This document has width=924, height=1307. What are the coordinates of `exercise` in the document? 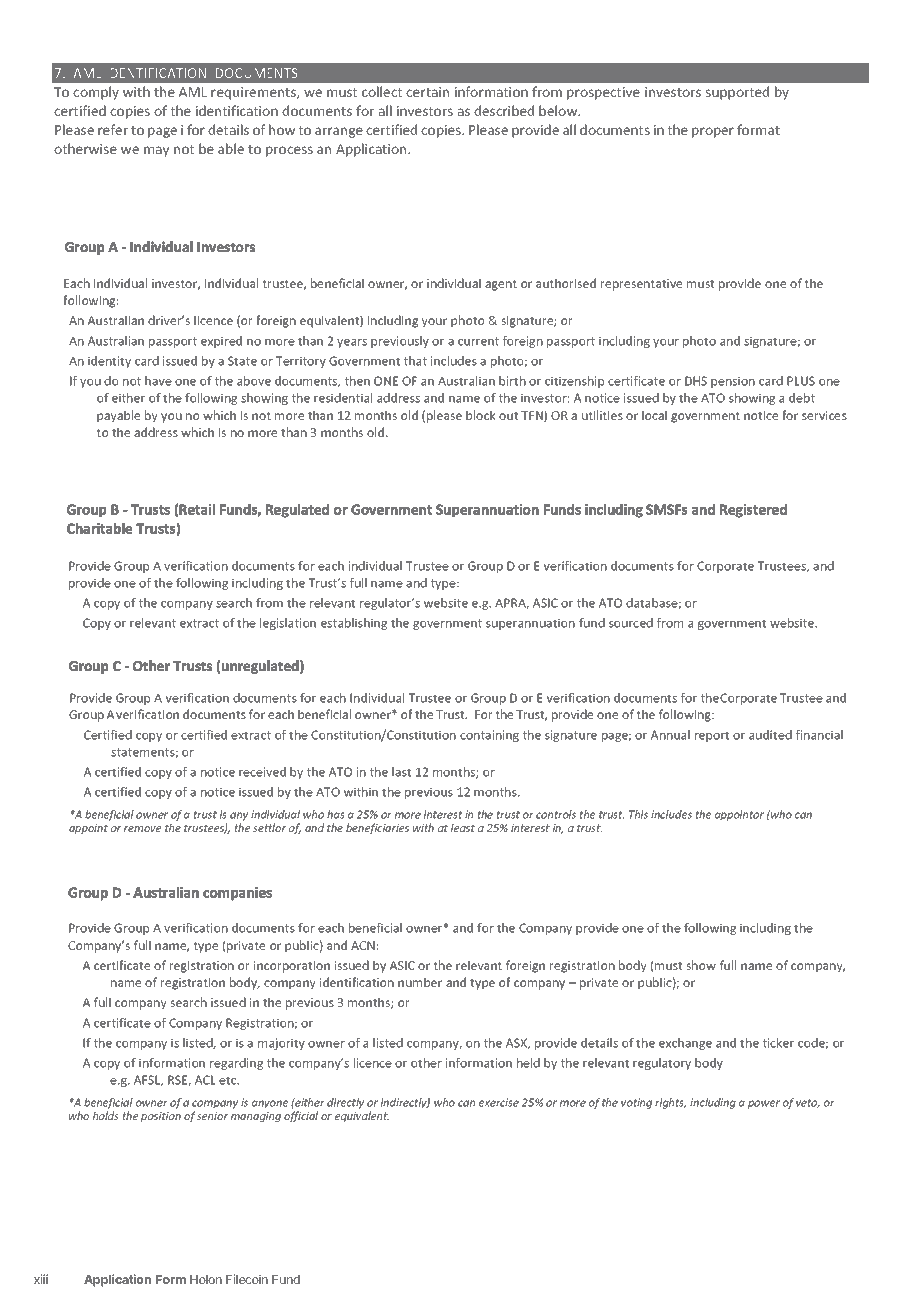 It's located at (499, 1102).
